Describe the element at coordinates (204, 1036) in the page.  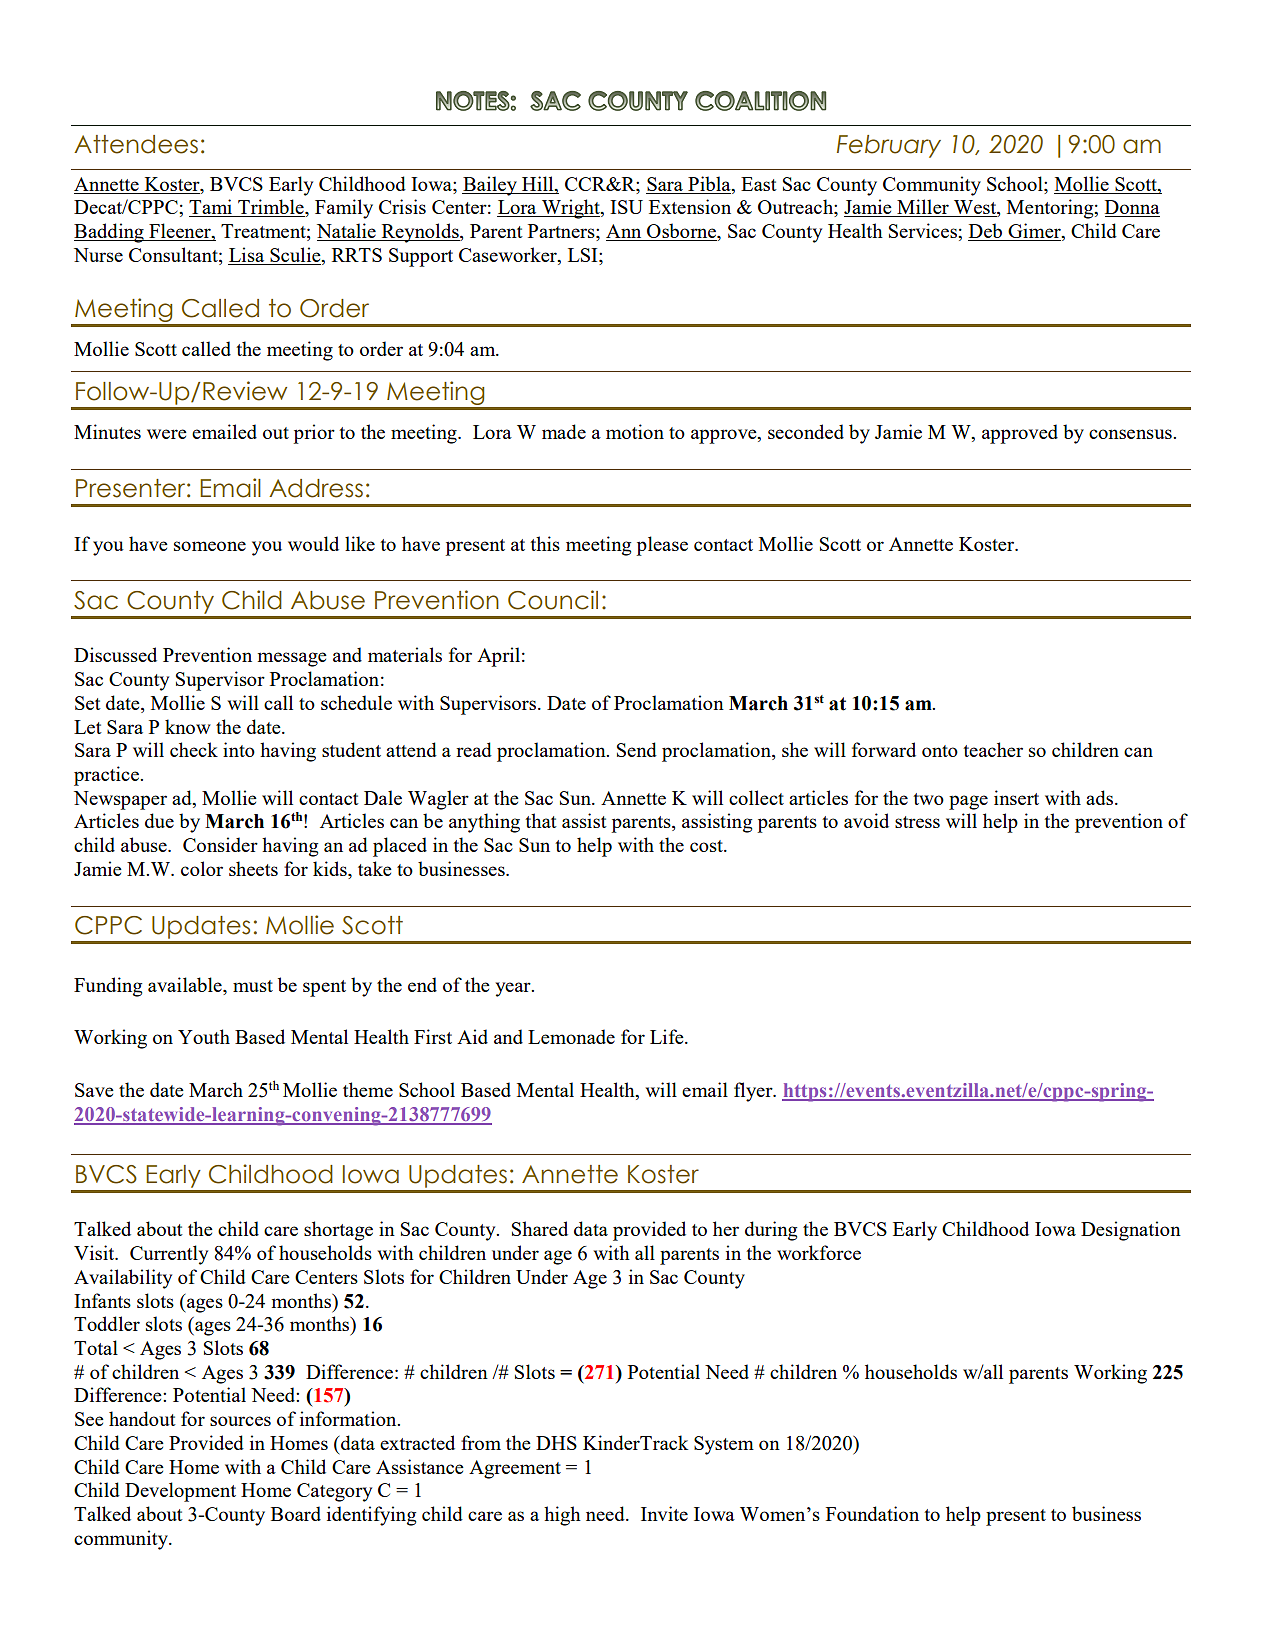
I see `Youth` at that location.
